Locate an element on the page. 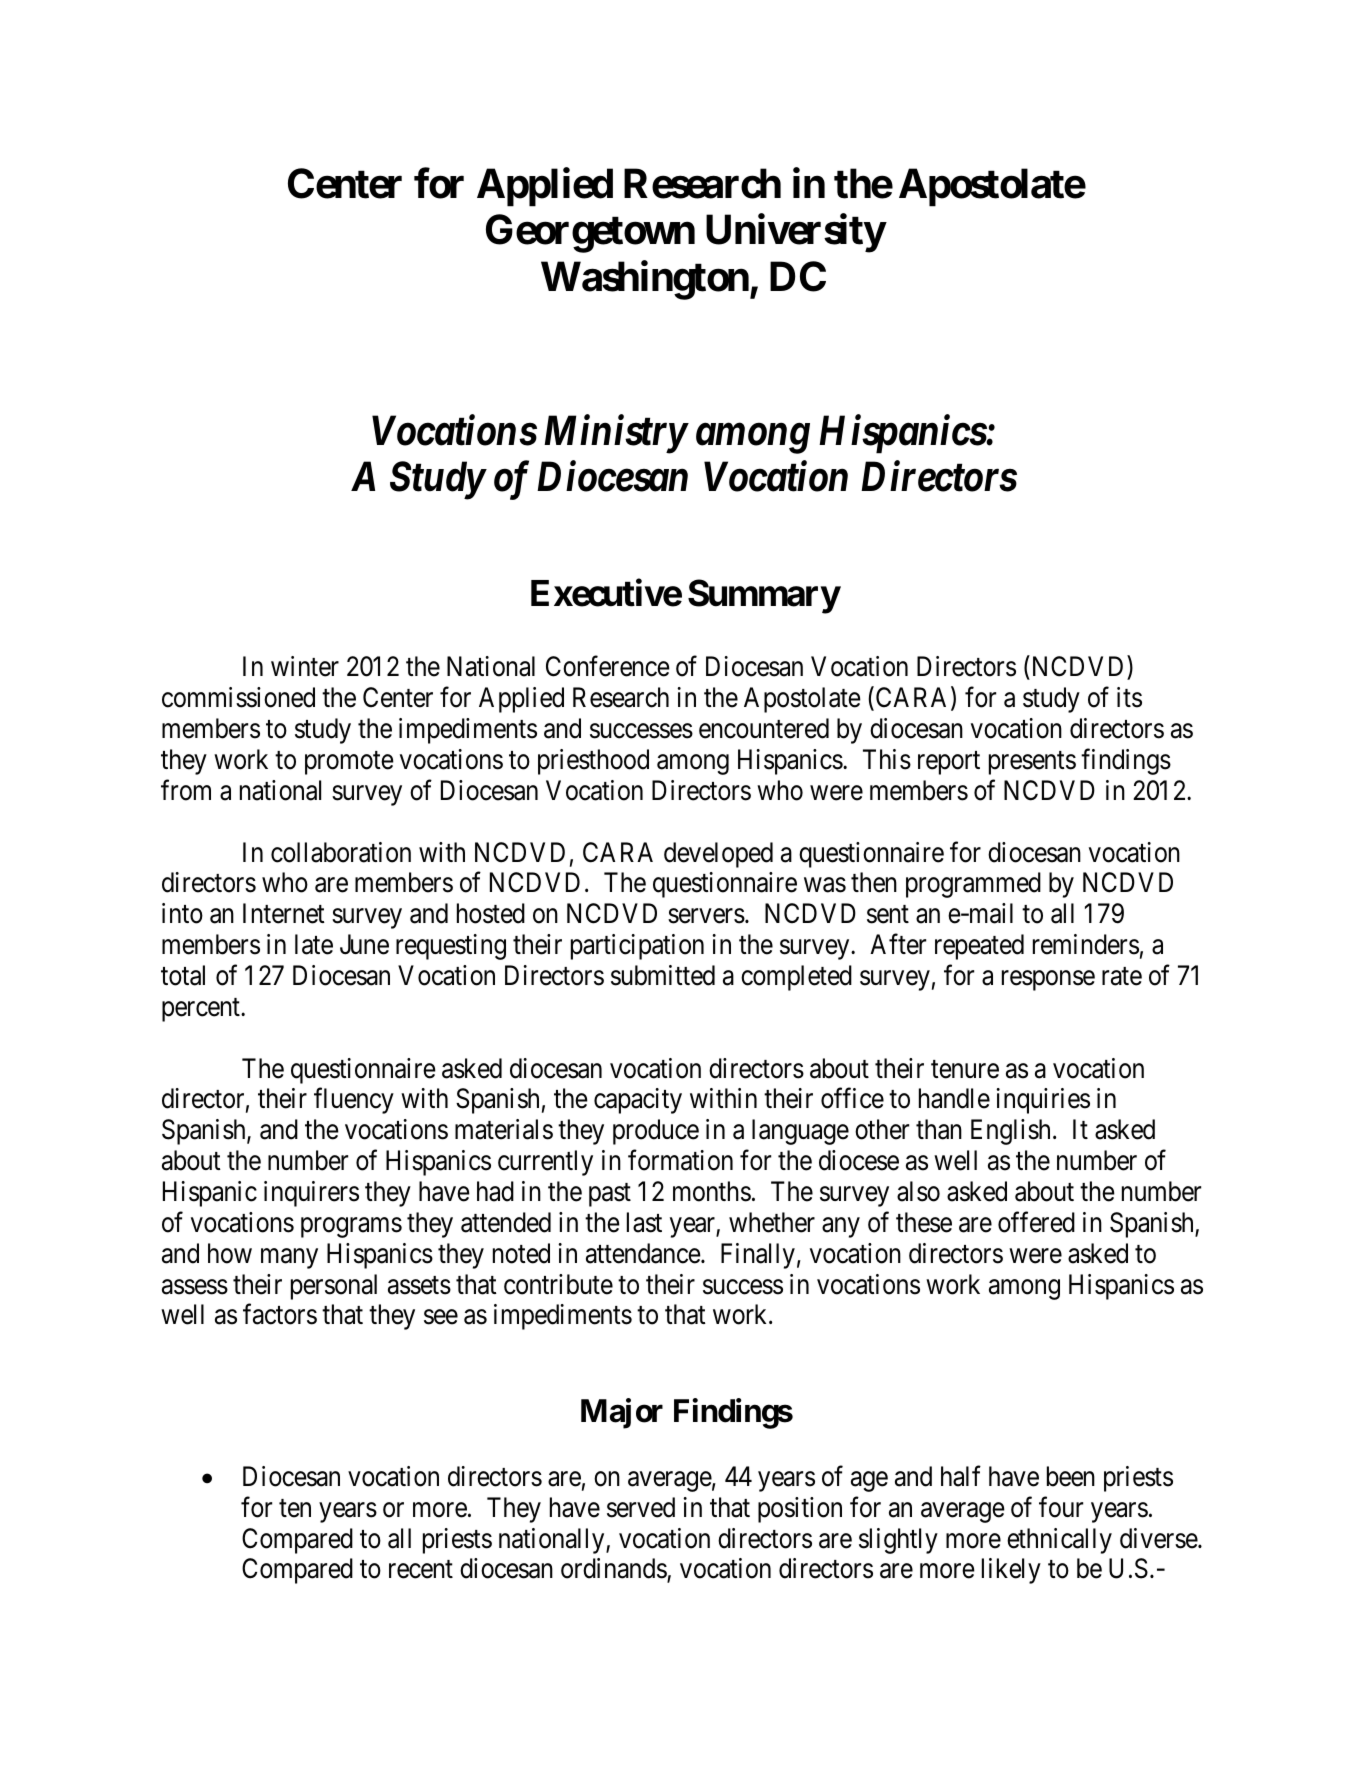 The height and width of the image is (1771, 1368). Georgetown is located at coordinates (590, 233).
